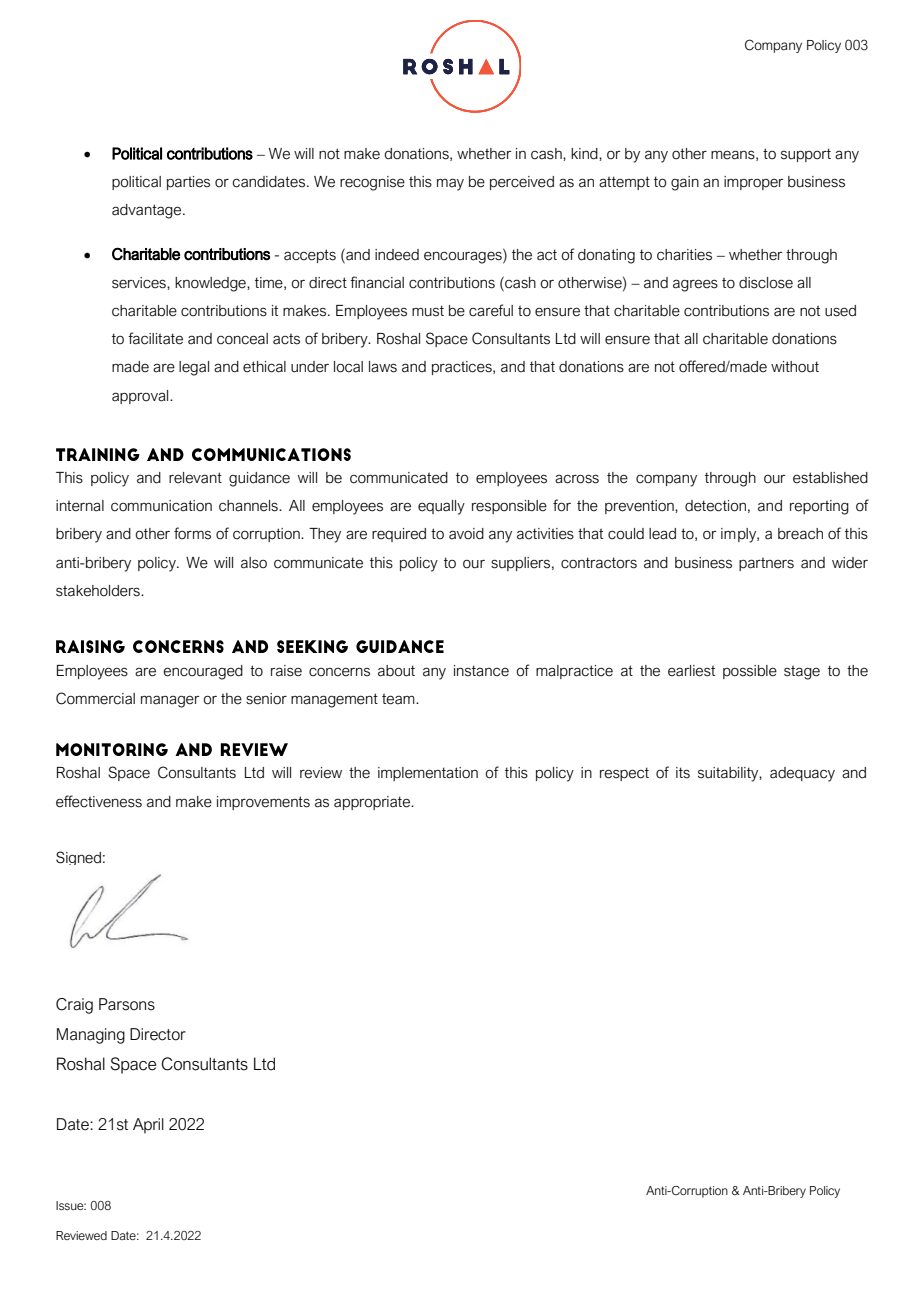 The width and height of the image is (924, 1308). Describe the element at coordinates (450, 184) in the image. I see `may` at that location.
